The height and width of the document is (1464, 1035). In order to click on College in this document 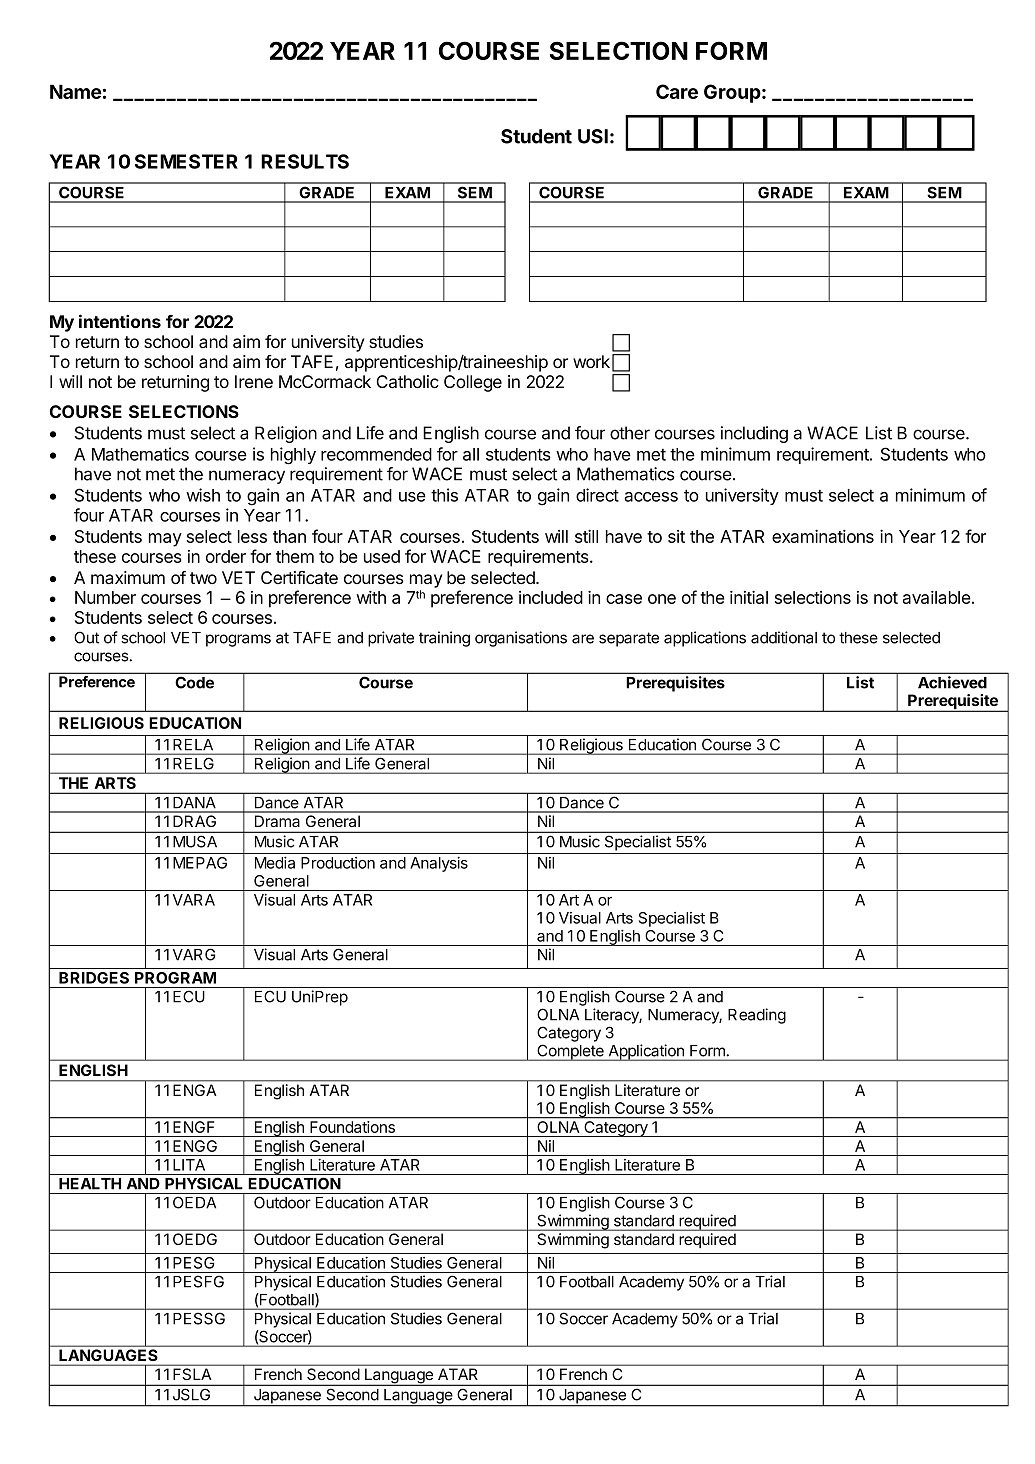, I will do `click(473, 383)`.
